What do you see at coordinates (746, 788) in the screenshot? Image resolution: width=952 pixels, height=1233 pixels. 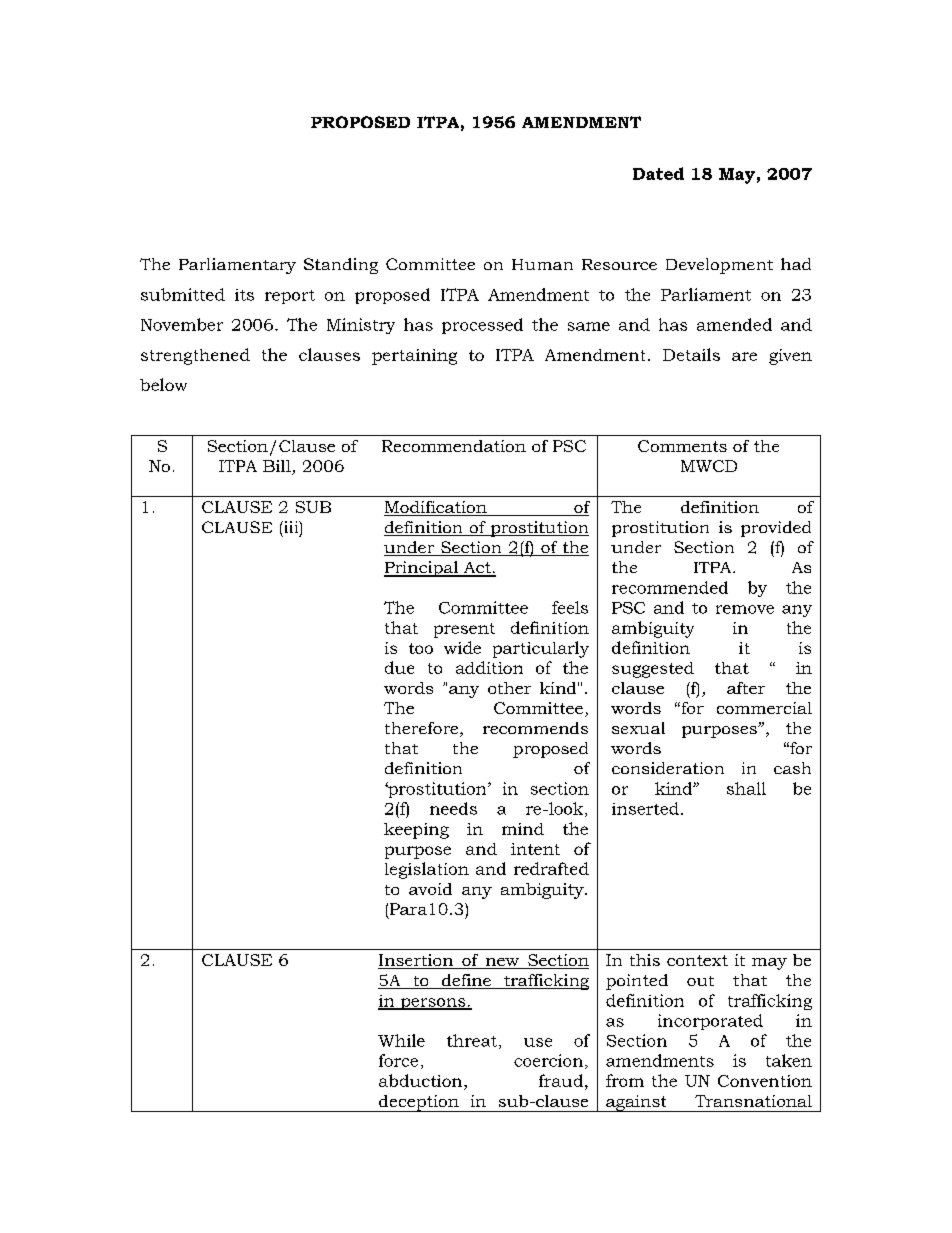 I see `shall` at bounding box center [746, 788].
